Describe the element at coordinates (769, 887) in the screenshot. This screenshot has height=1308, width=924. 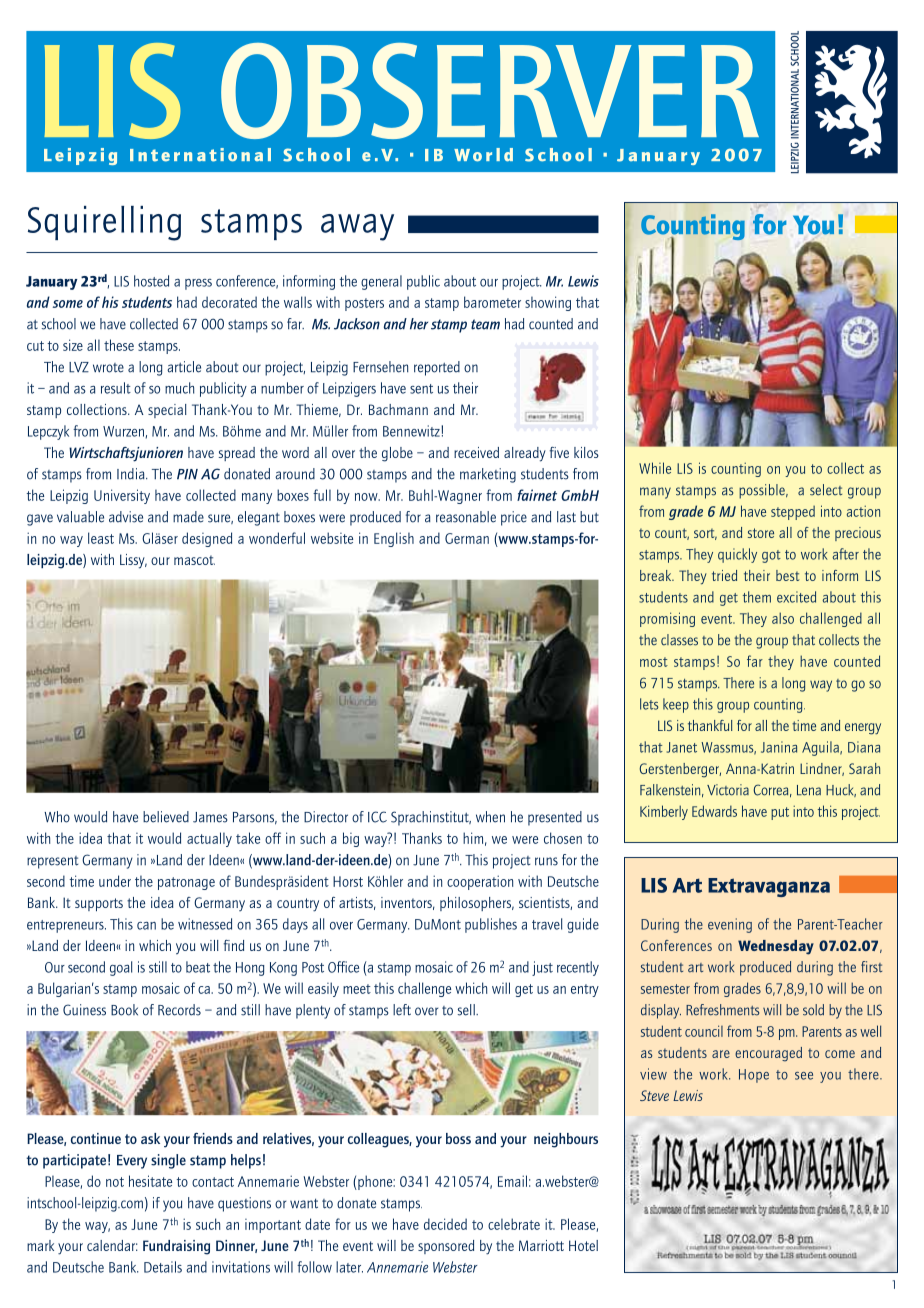
I see `Extravaganza` at that location.
